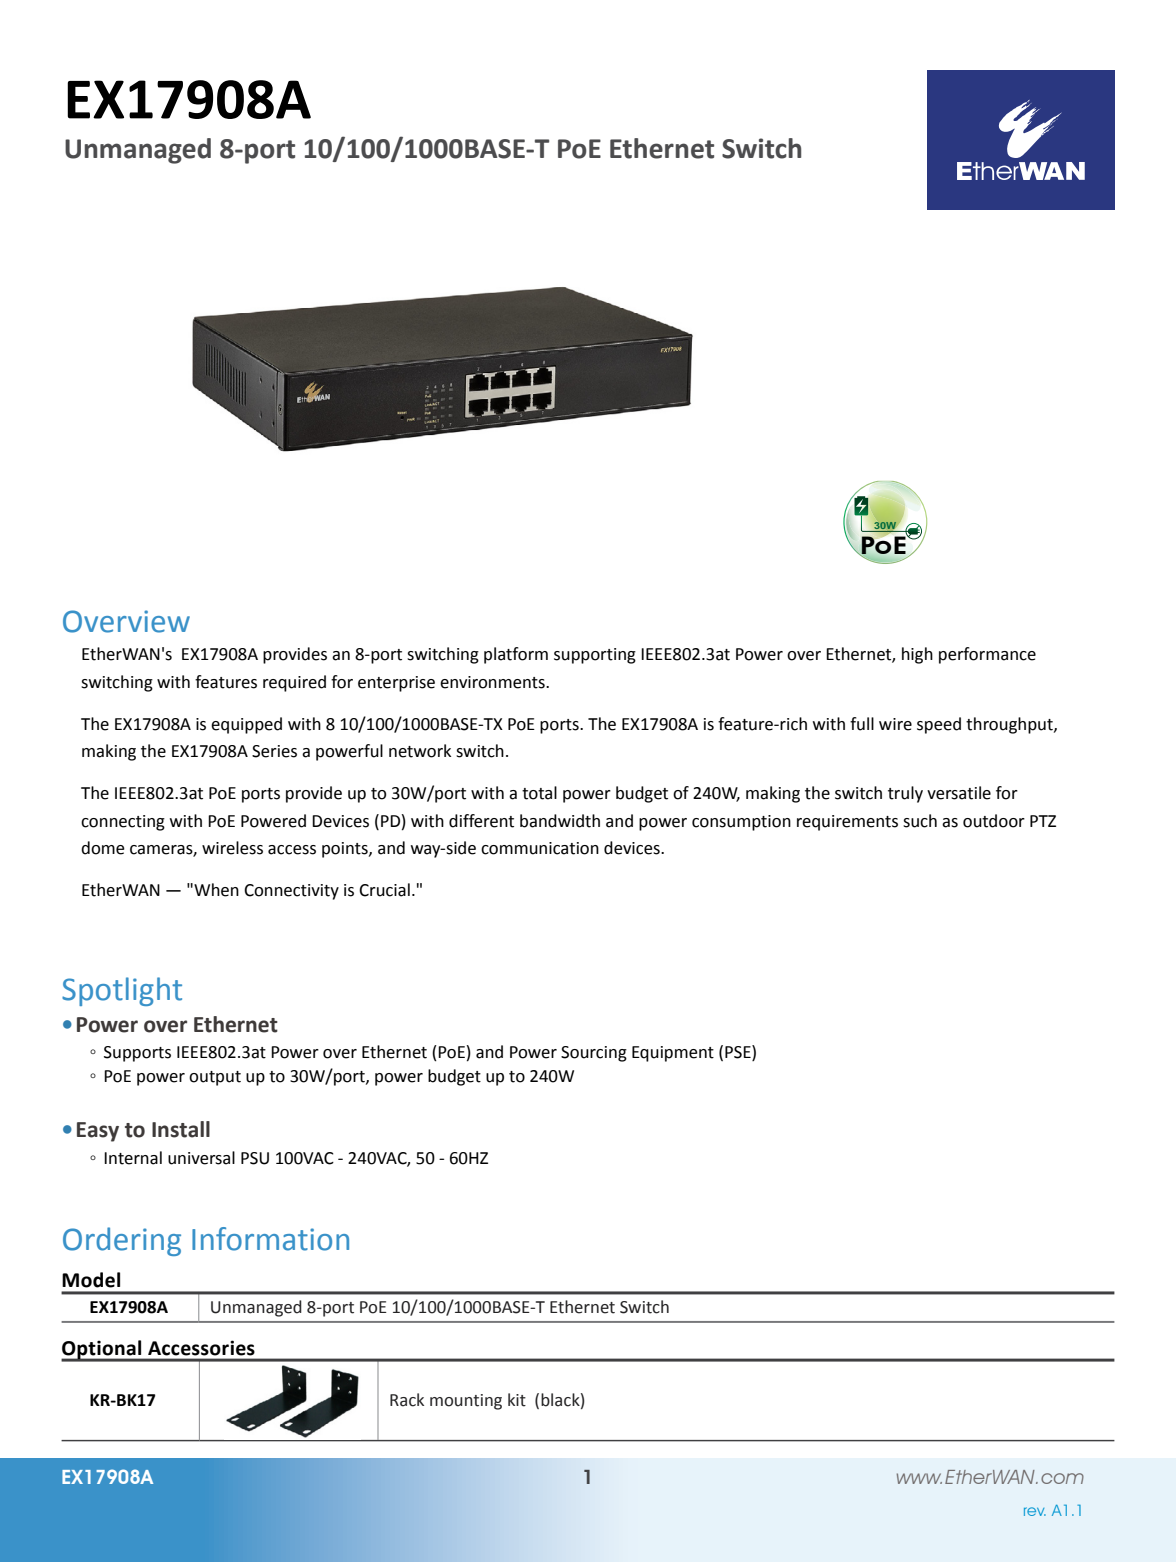 The height and width of the screenshot is (1562, 1176). What do you see at coordinates (407, 1400) in the screenshot?
I see `Rack` at bounding box center [407, 1400].
